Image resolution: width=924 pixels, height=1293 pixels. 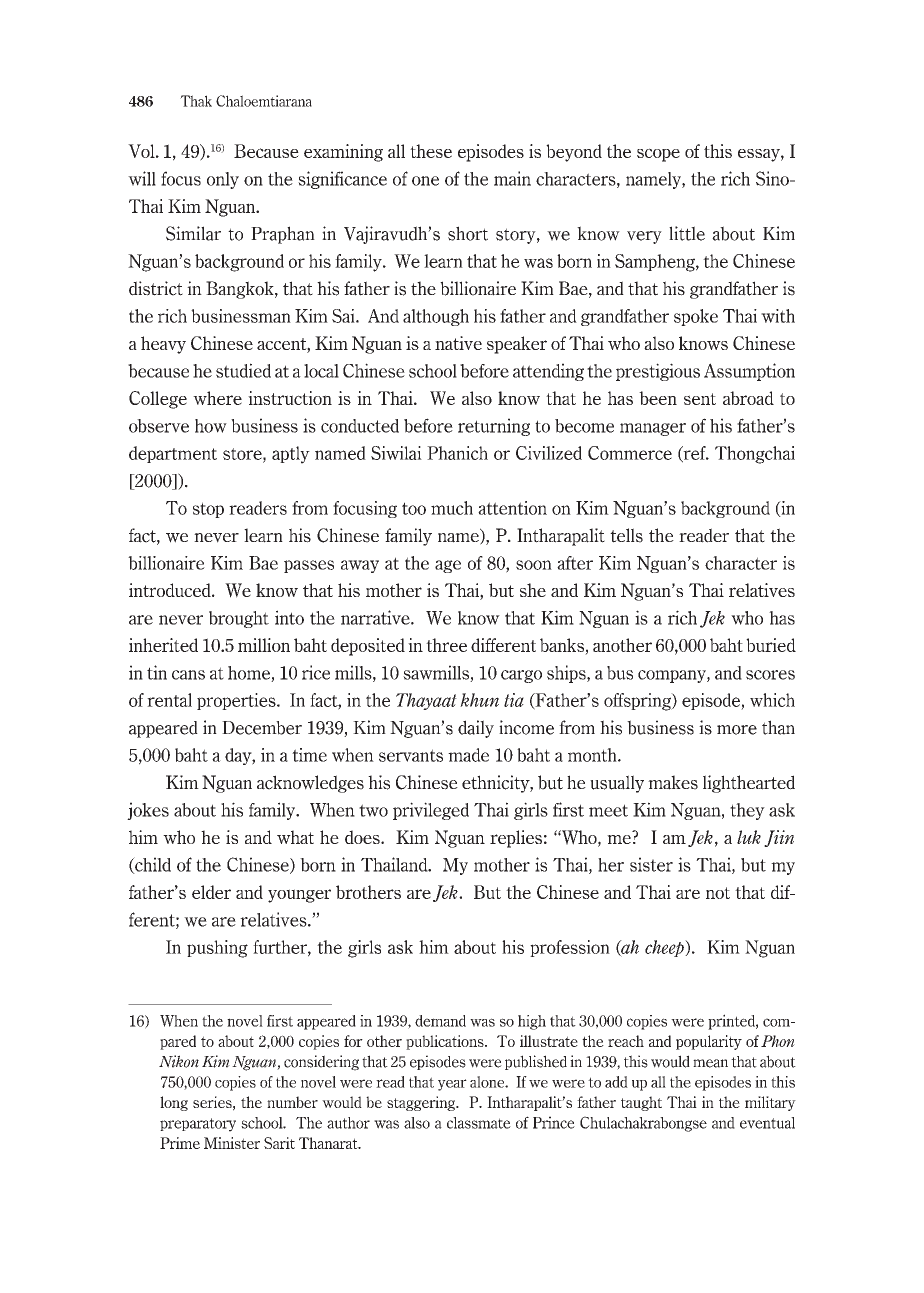 What do you see at coordinates (431, 151) in the document?
I see `these` at bounding box center [431, 151].
